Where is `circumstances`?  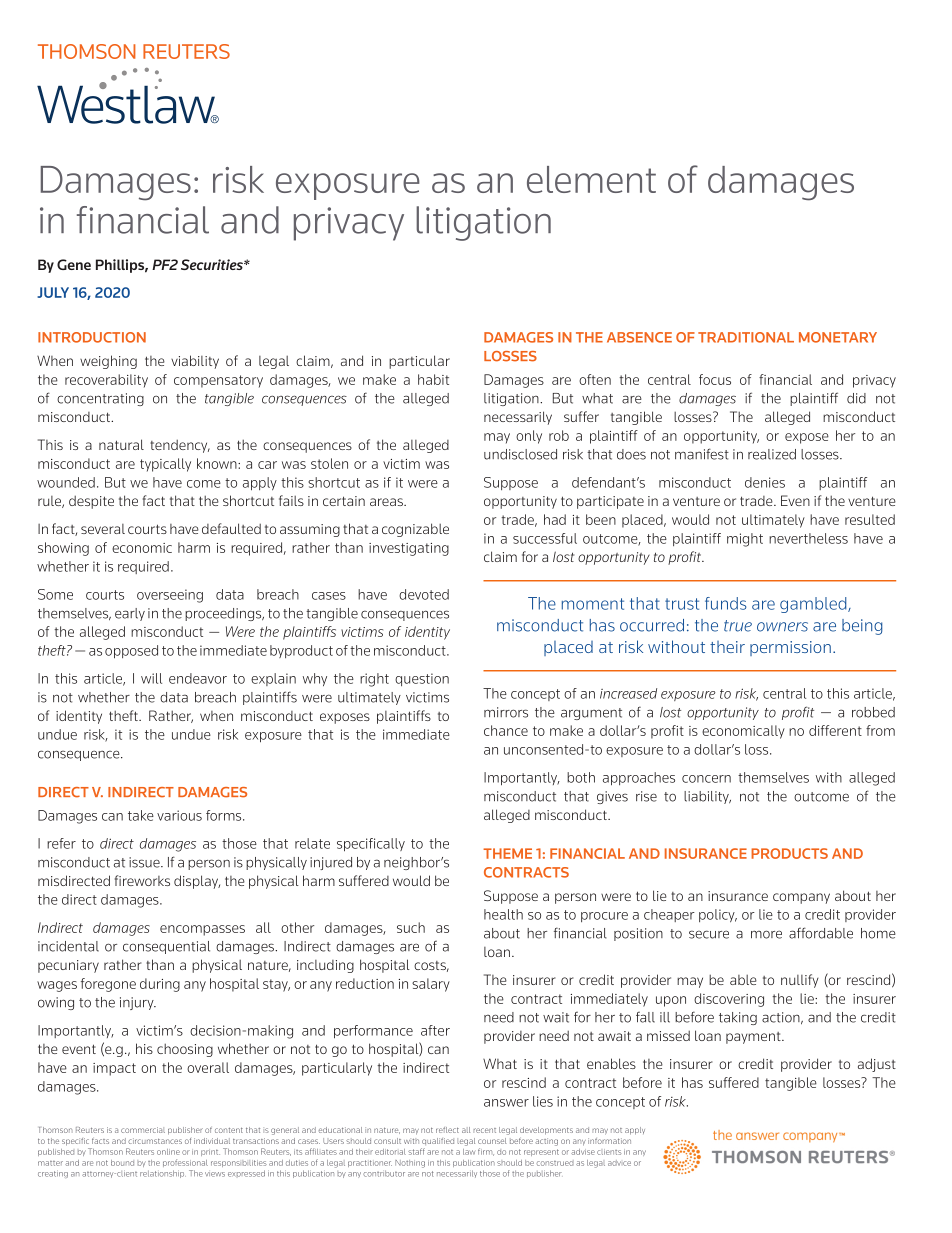
circumstances is located at coordinates (155, 1141).
